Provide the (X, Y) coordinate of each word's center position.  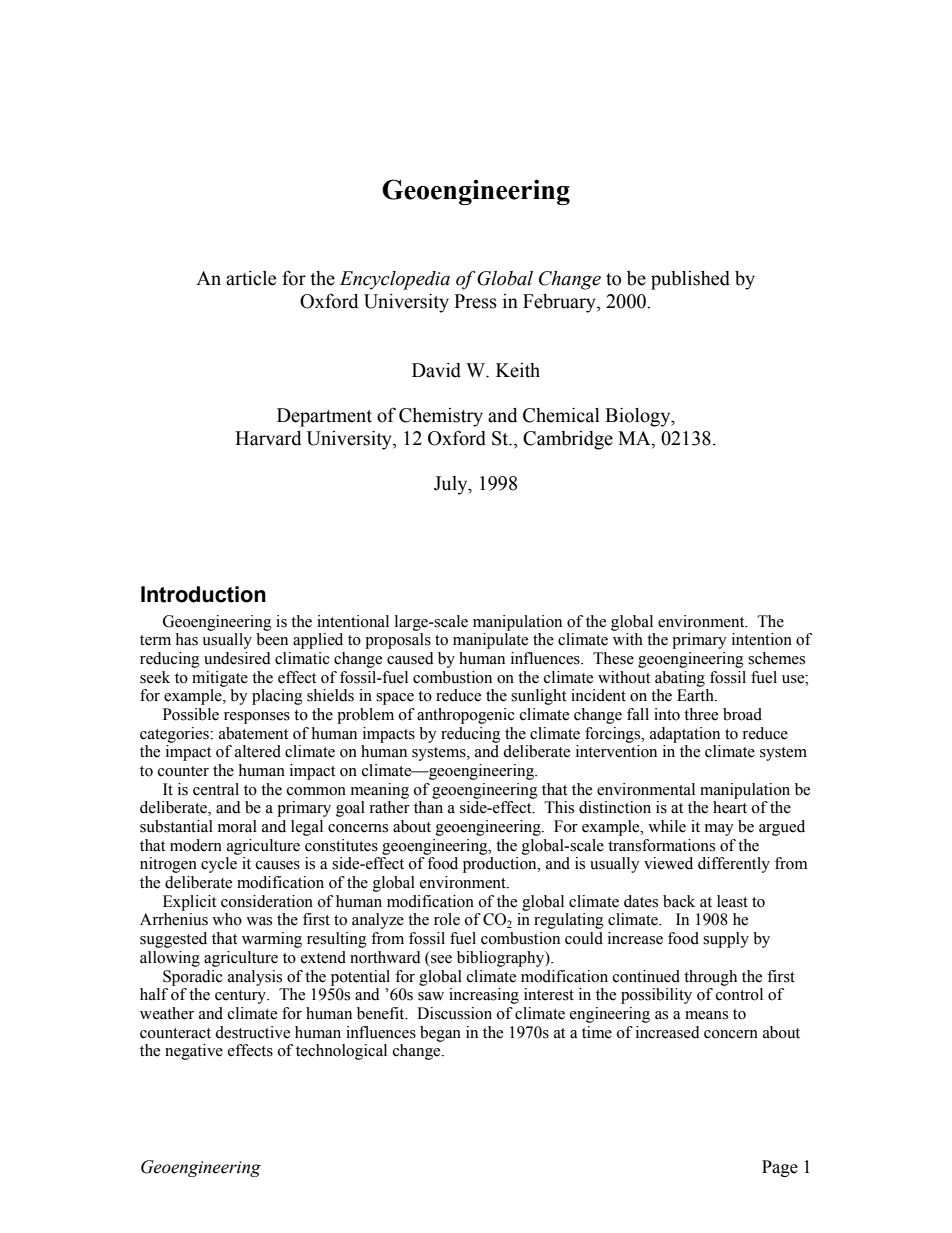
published (690, 280)
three (701, 714)
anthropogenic (466, 716)
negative (194, 1052)
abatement (253, 733)
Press (475, 301)
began (440, 1034)
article (251, 278)
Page (780, 1168)
